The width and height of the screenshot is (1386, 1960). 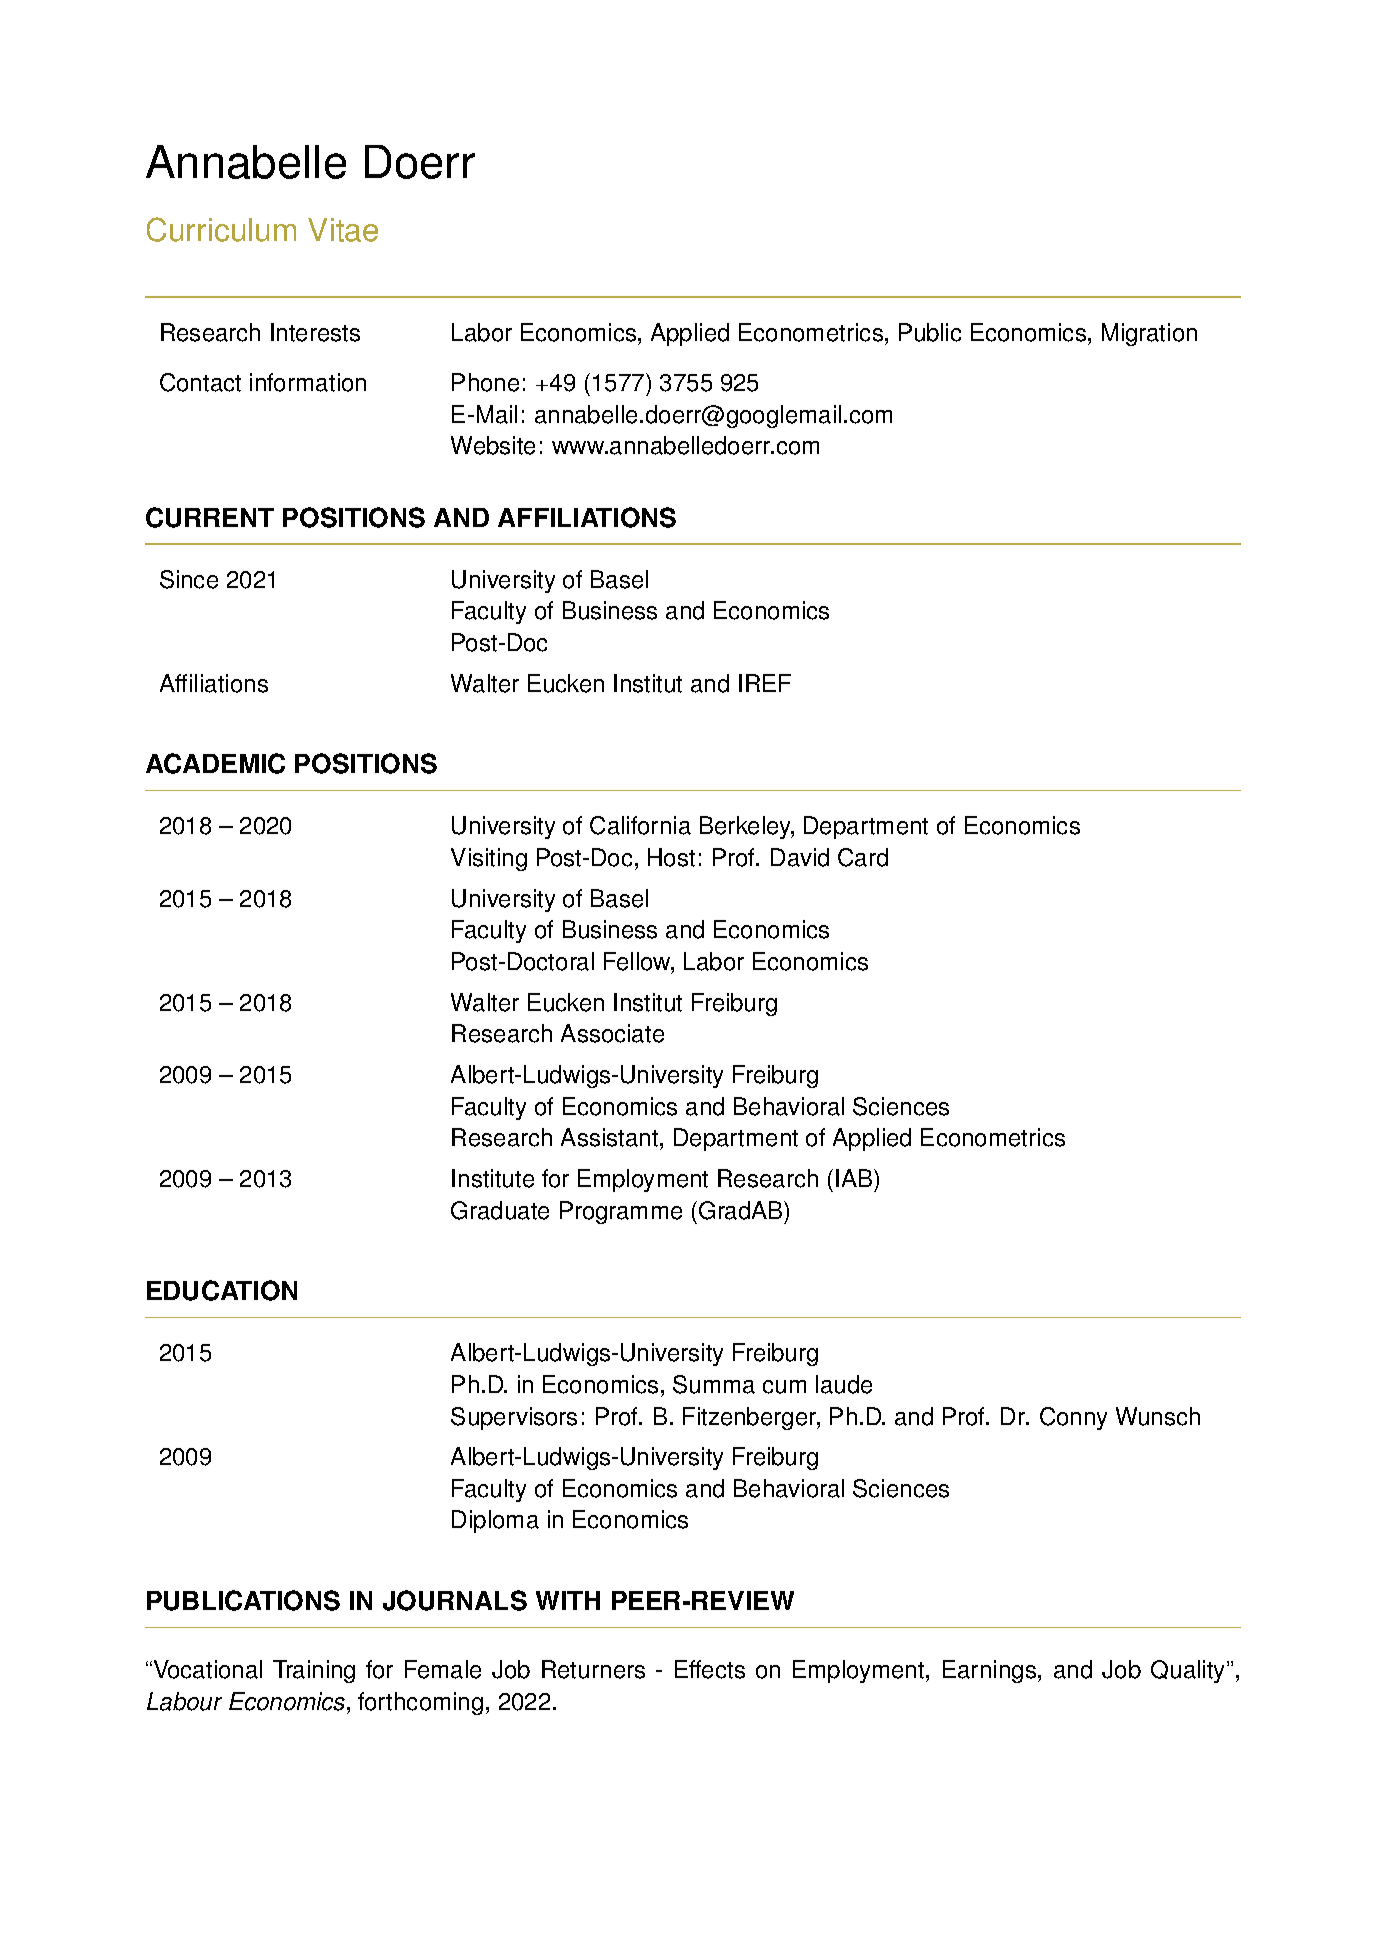 What do you see at coordinates (314, 1671) in the screenshot?
I see `Training` at bounding box center [314, 1671].
